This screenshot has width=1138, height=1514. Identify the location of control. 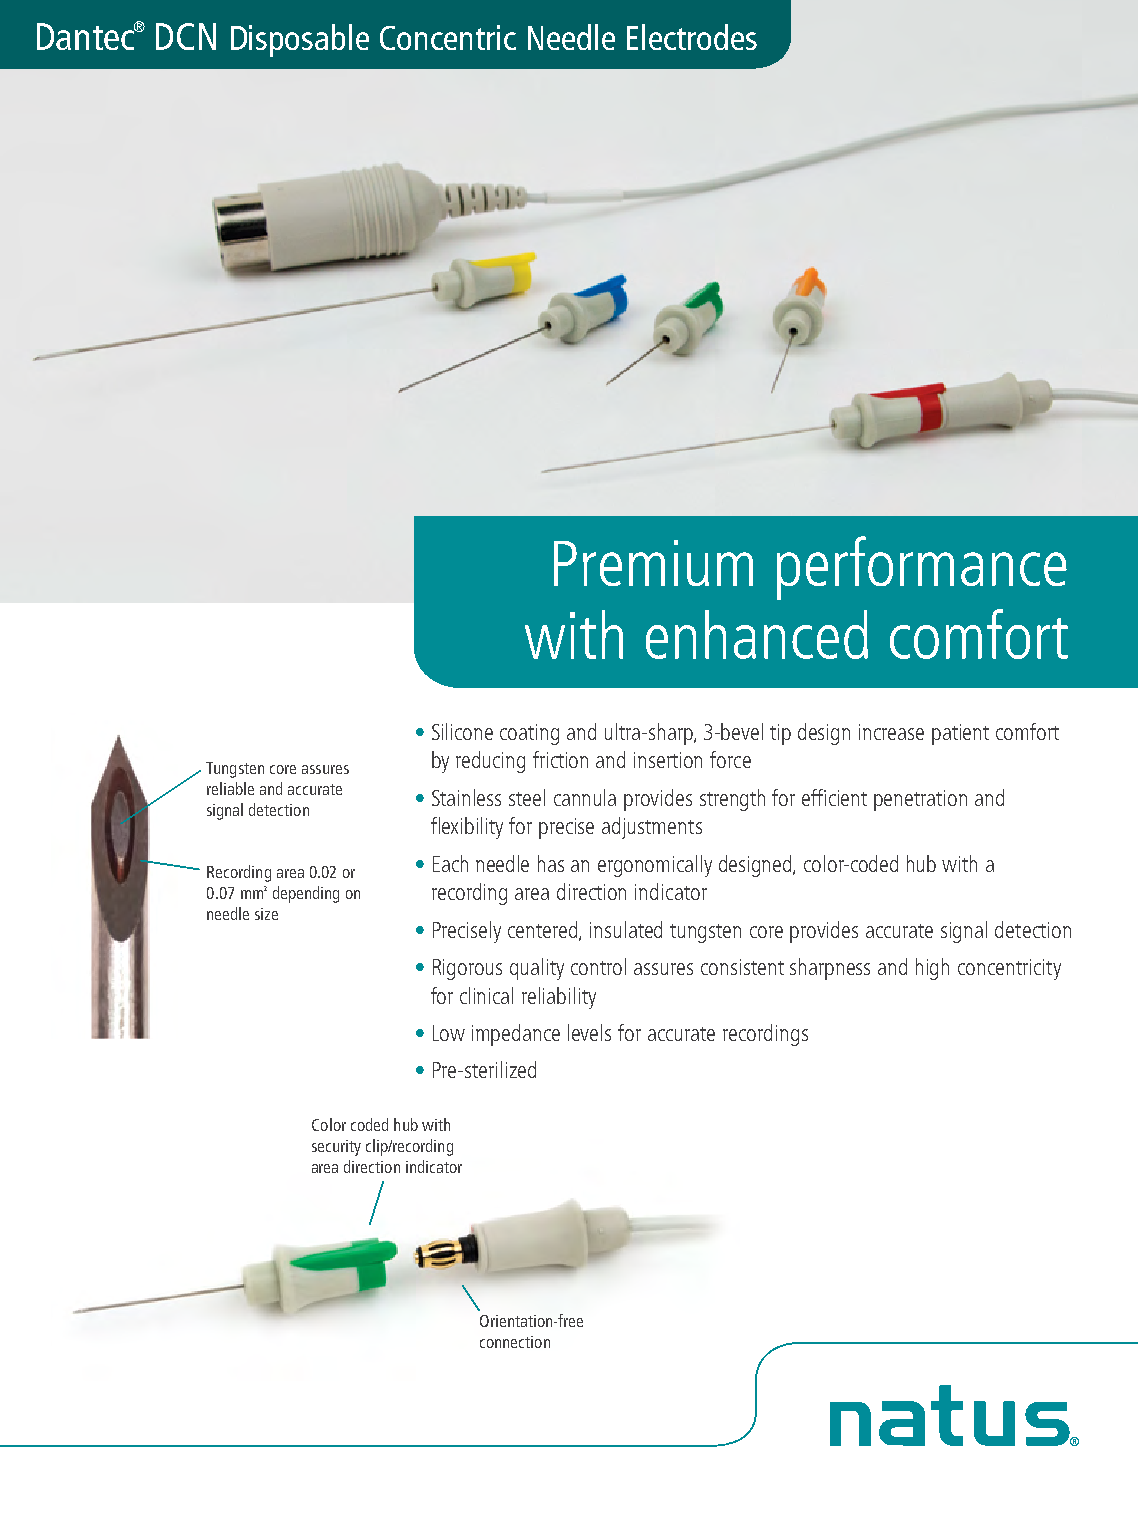
(598, 966).
